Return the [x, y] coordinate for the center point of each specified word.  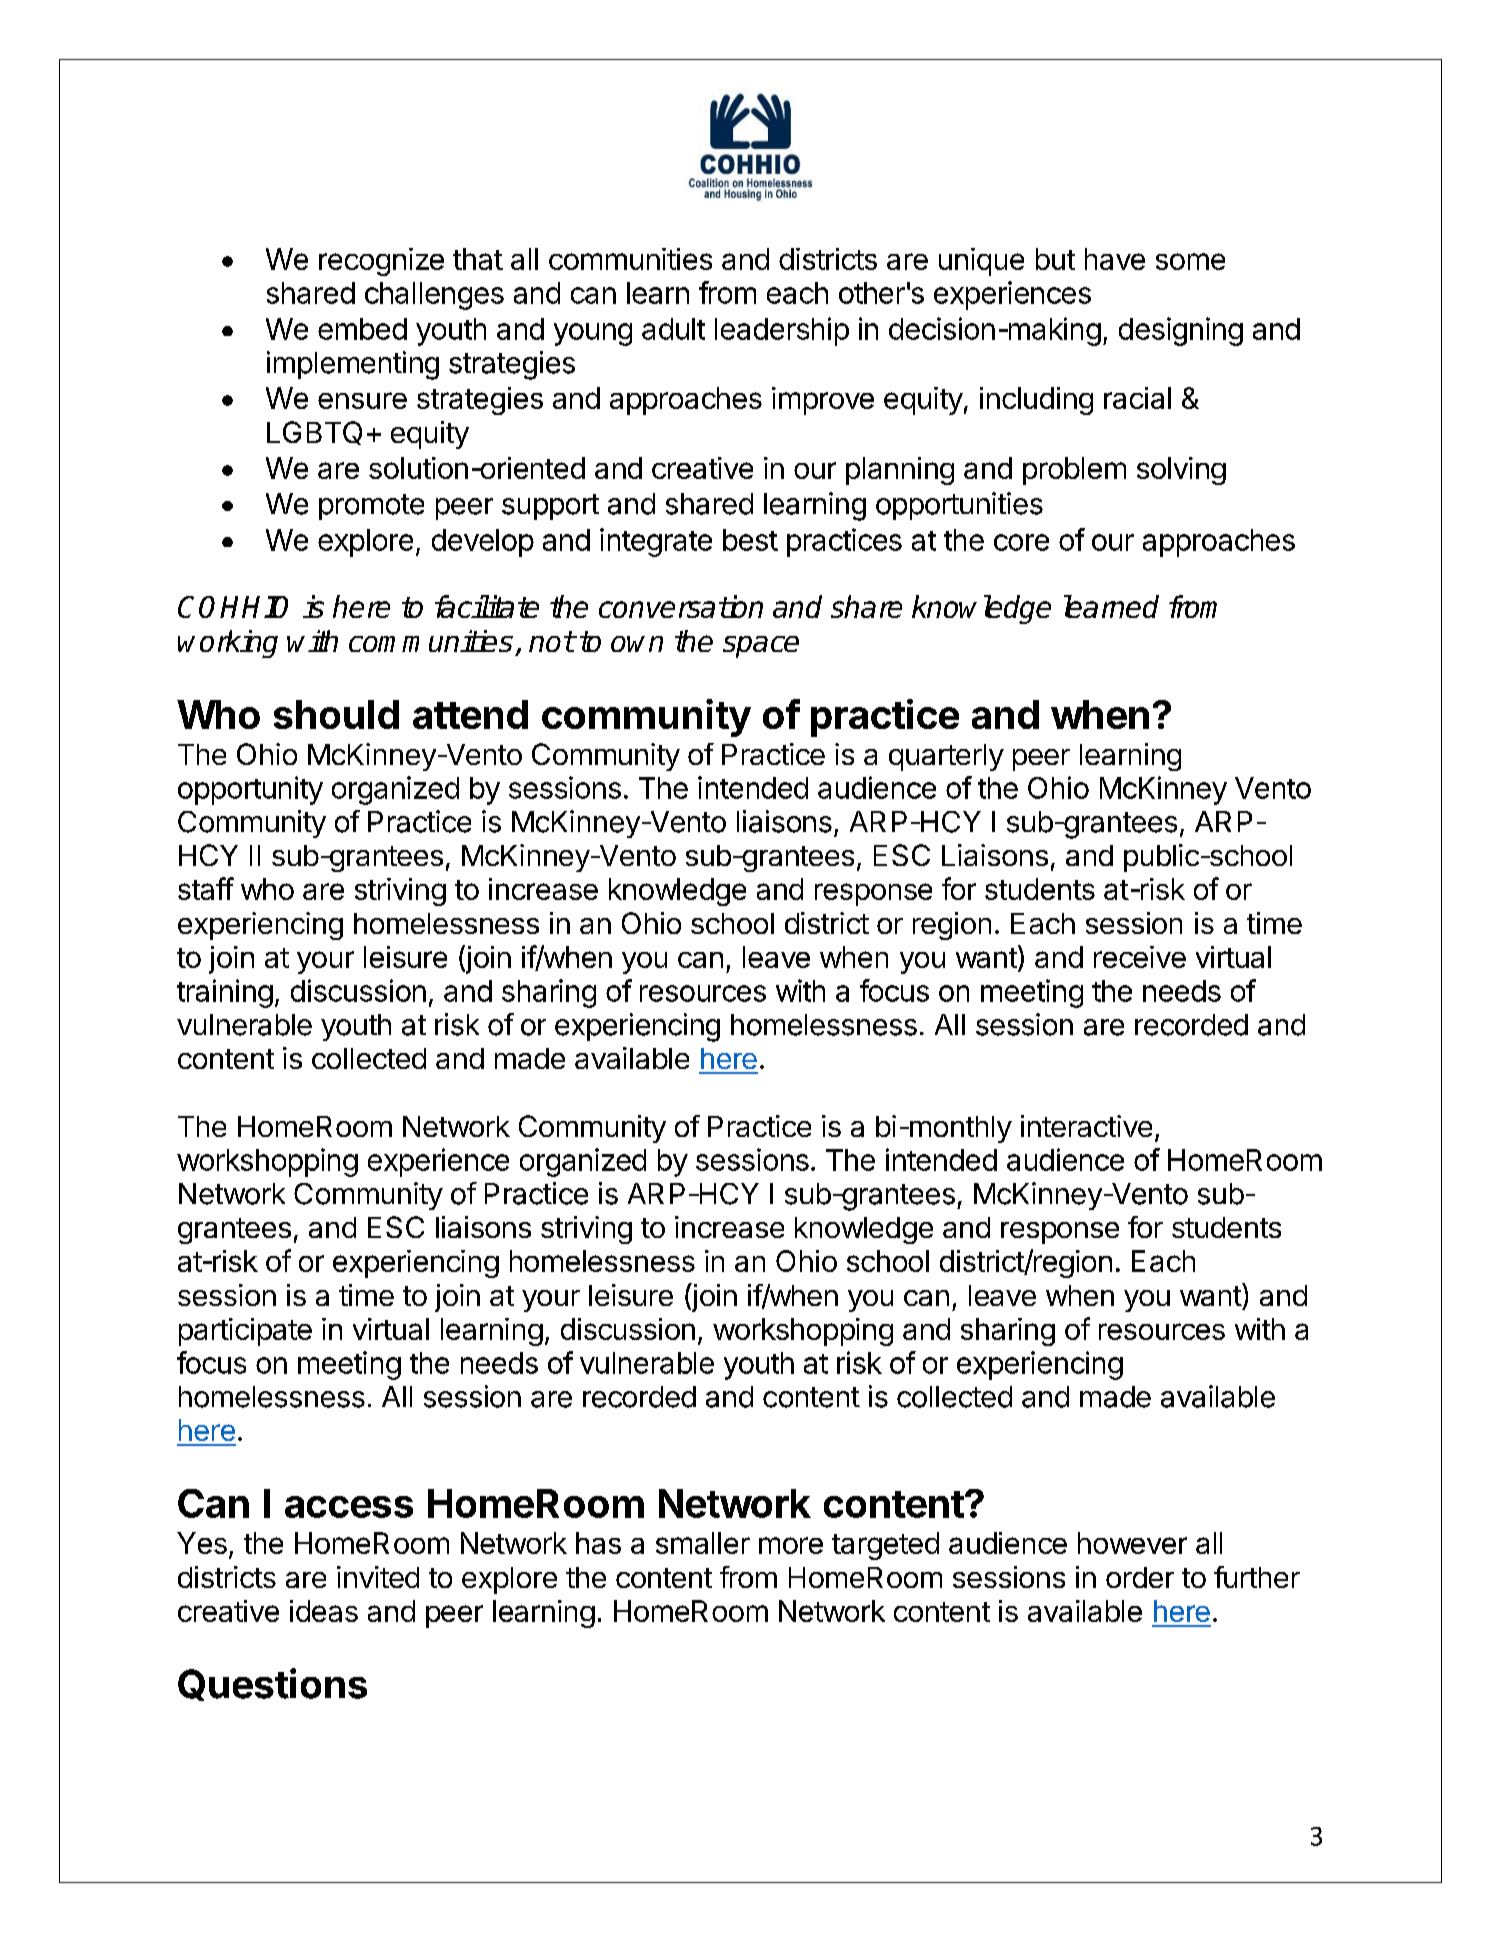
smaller [703, 1543]
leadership [782, 331]
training [225, 993]
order [1140, 1577]
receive [1140, 957]
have [1115, 259]
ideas [324, 1611]
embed [362, 329]
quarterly [946, 757]
